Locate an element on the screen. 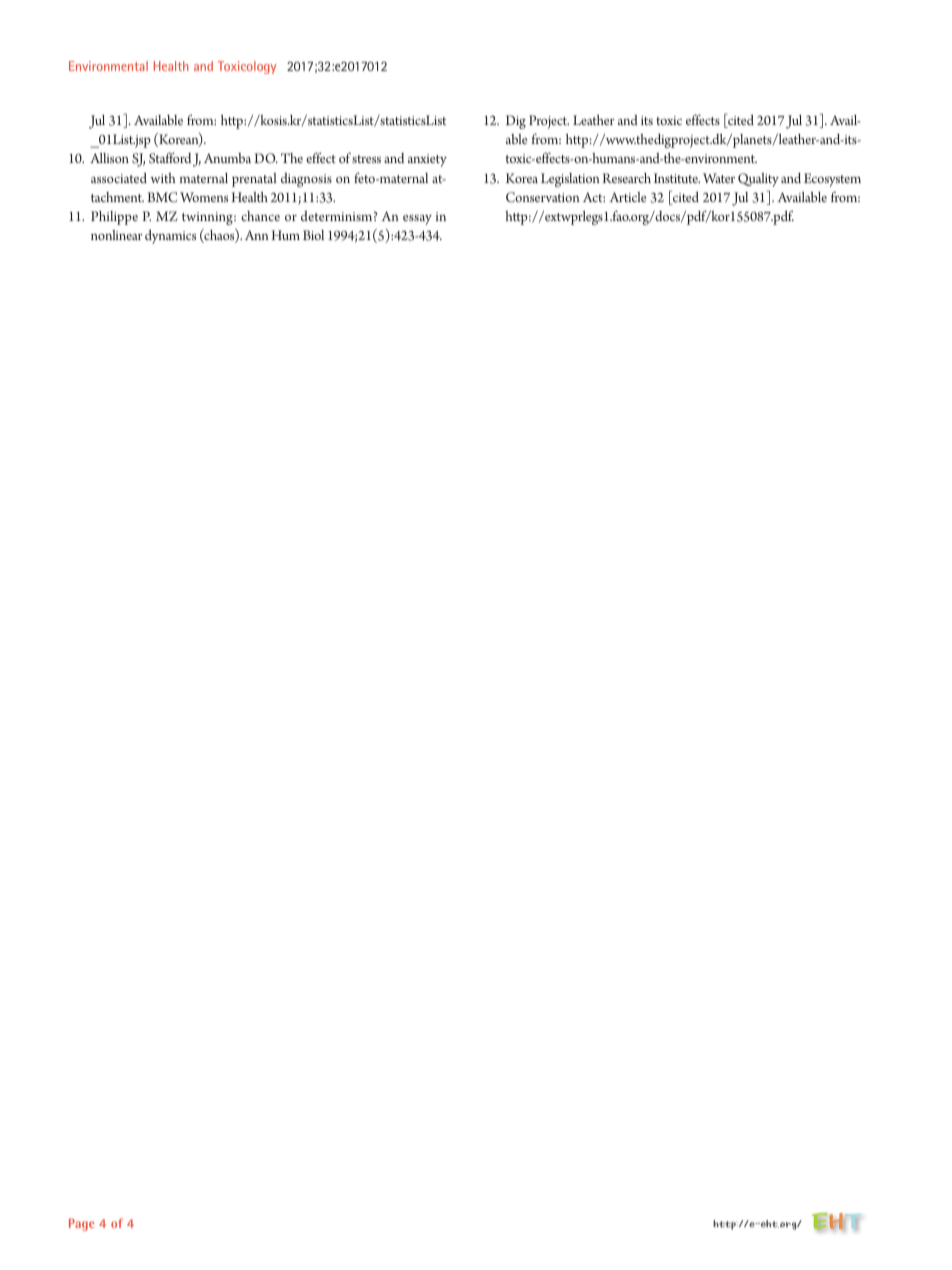 Image resolution: width=952 pixels, height=1270 pixels. essay is located at coordinates (417, 220).
